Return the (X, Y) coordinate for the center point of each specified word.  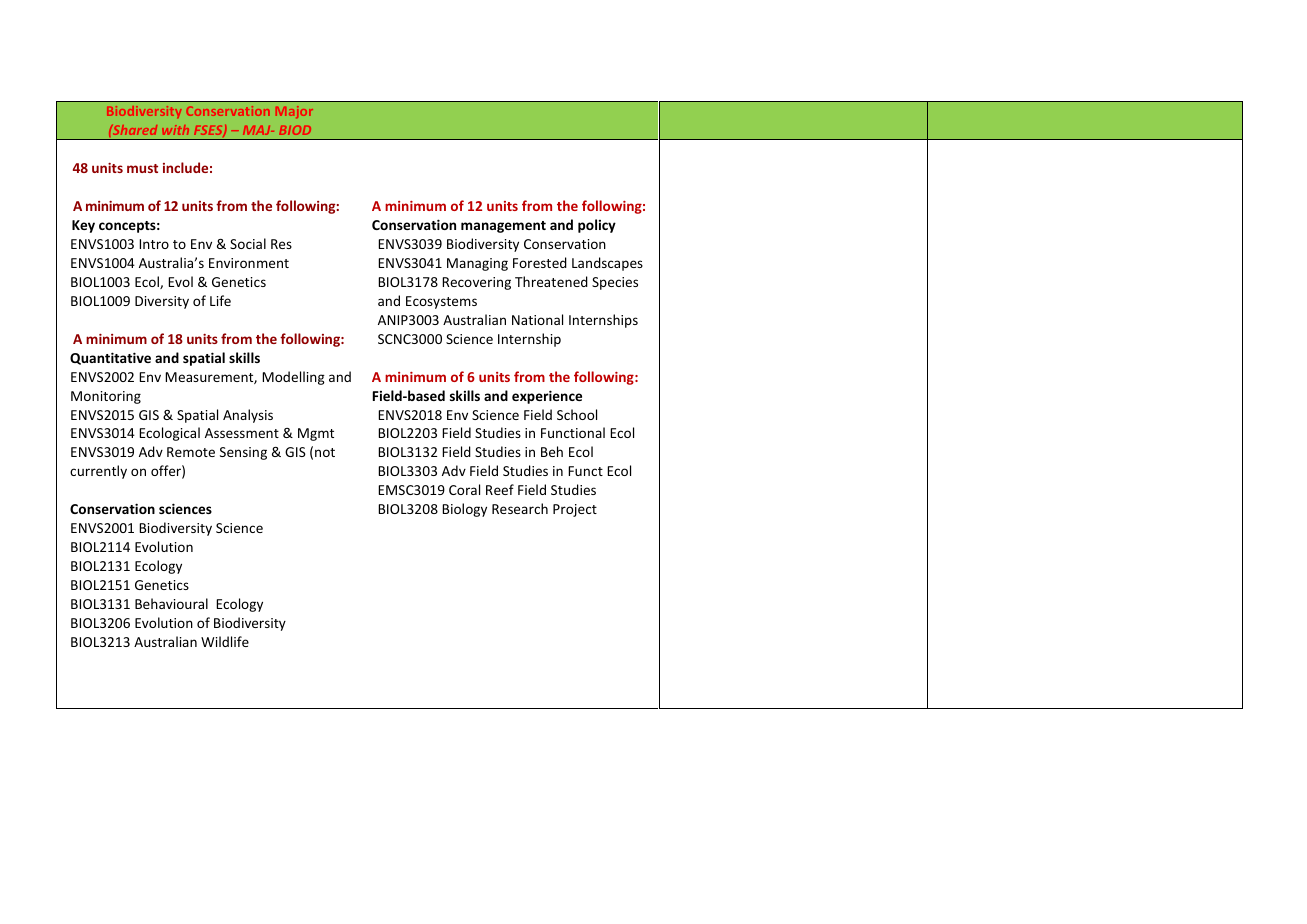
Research (520, 508)
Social (248, 243)
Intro (154, 244)
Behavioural (171, 603)
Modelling (293, 378)
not (325, 452)
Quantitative (110, 358)
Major (294, 112)
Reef (500, 489)
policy (597, 226)
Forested (540, 262)
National (537, 319)
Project (575, 510)
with (175, 130)
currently (98, 472)
